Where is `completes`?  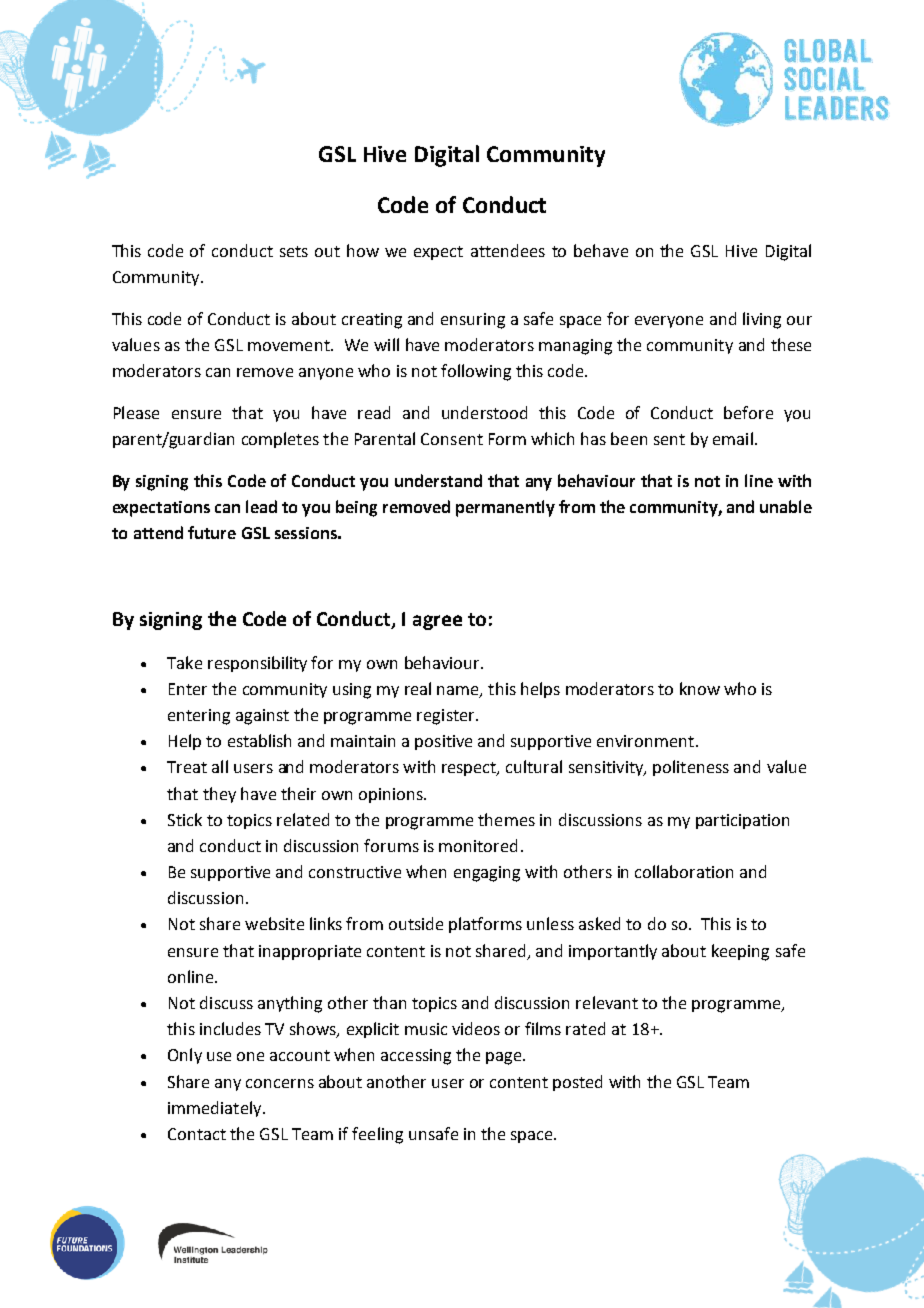
completes is located at coordinates (280, 440).
